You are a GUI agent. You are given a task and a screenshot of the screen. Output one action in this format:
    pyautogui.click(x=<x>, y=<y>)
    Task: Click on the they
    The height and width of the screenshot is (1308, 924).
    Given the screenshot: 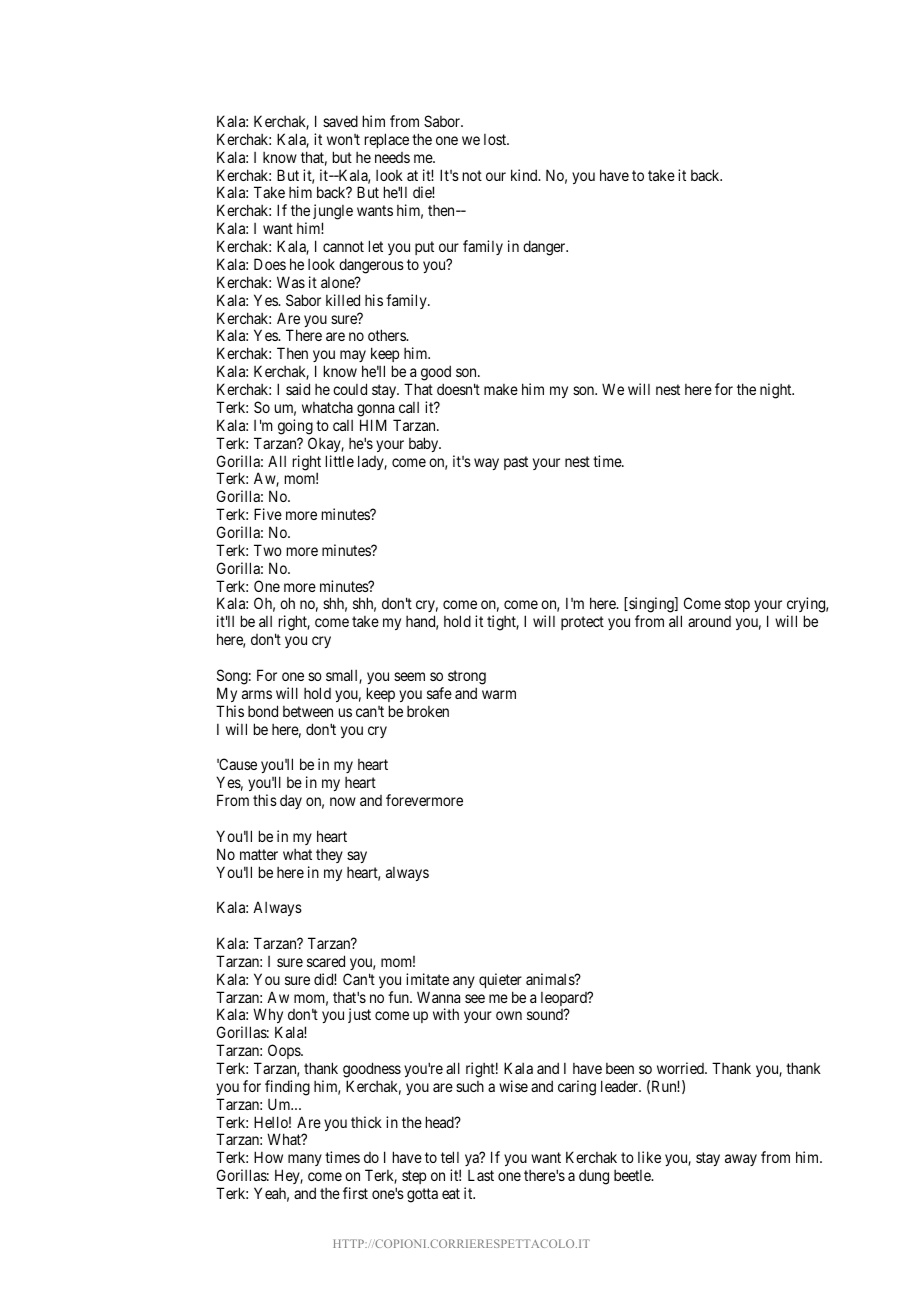 What is the action you would take?
    pyautogui.click(x=329, y=856)
